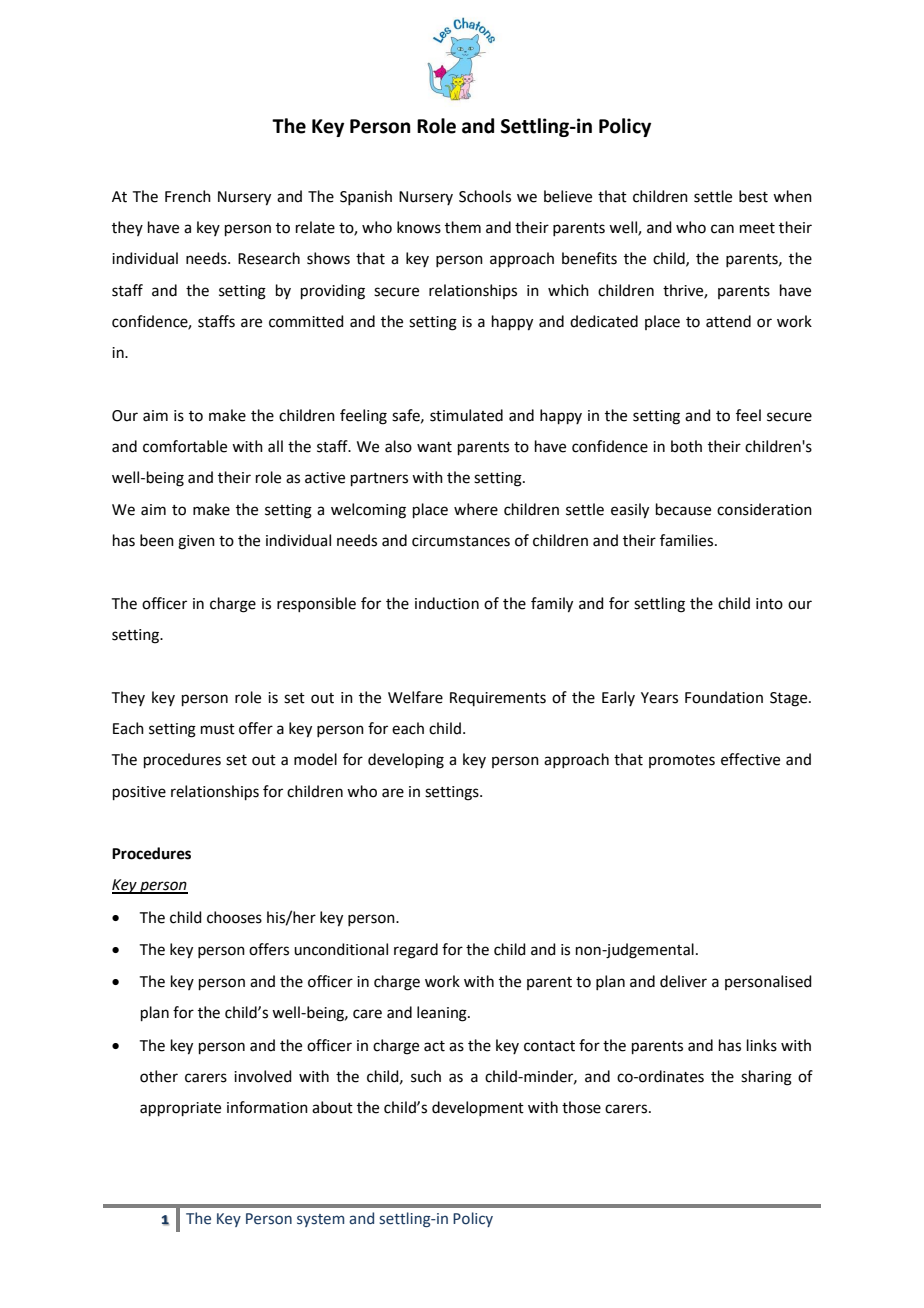 Image resolution: width=924 pixels, height=1308 pixels. I want to click on French, so click(188, 196).
